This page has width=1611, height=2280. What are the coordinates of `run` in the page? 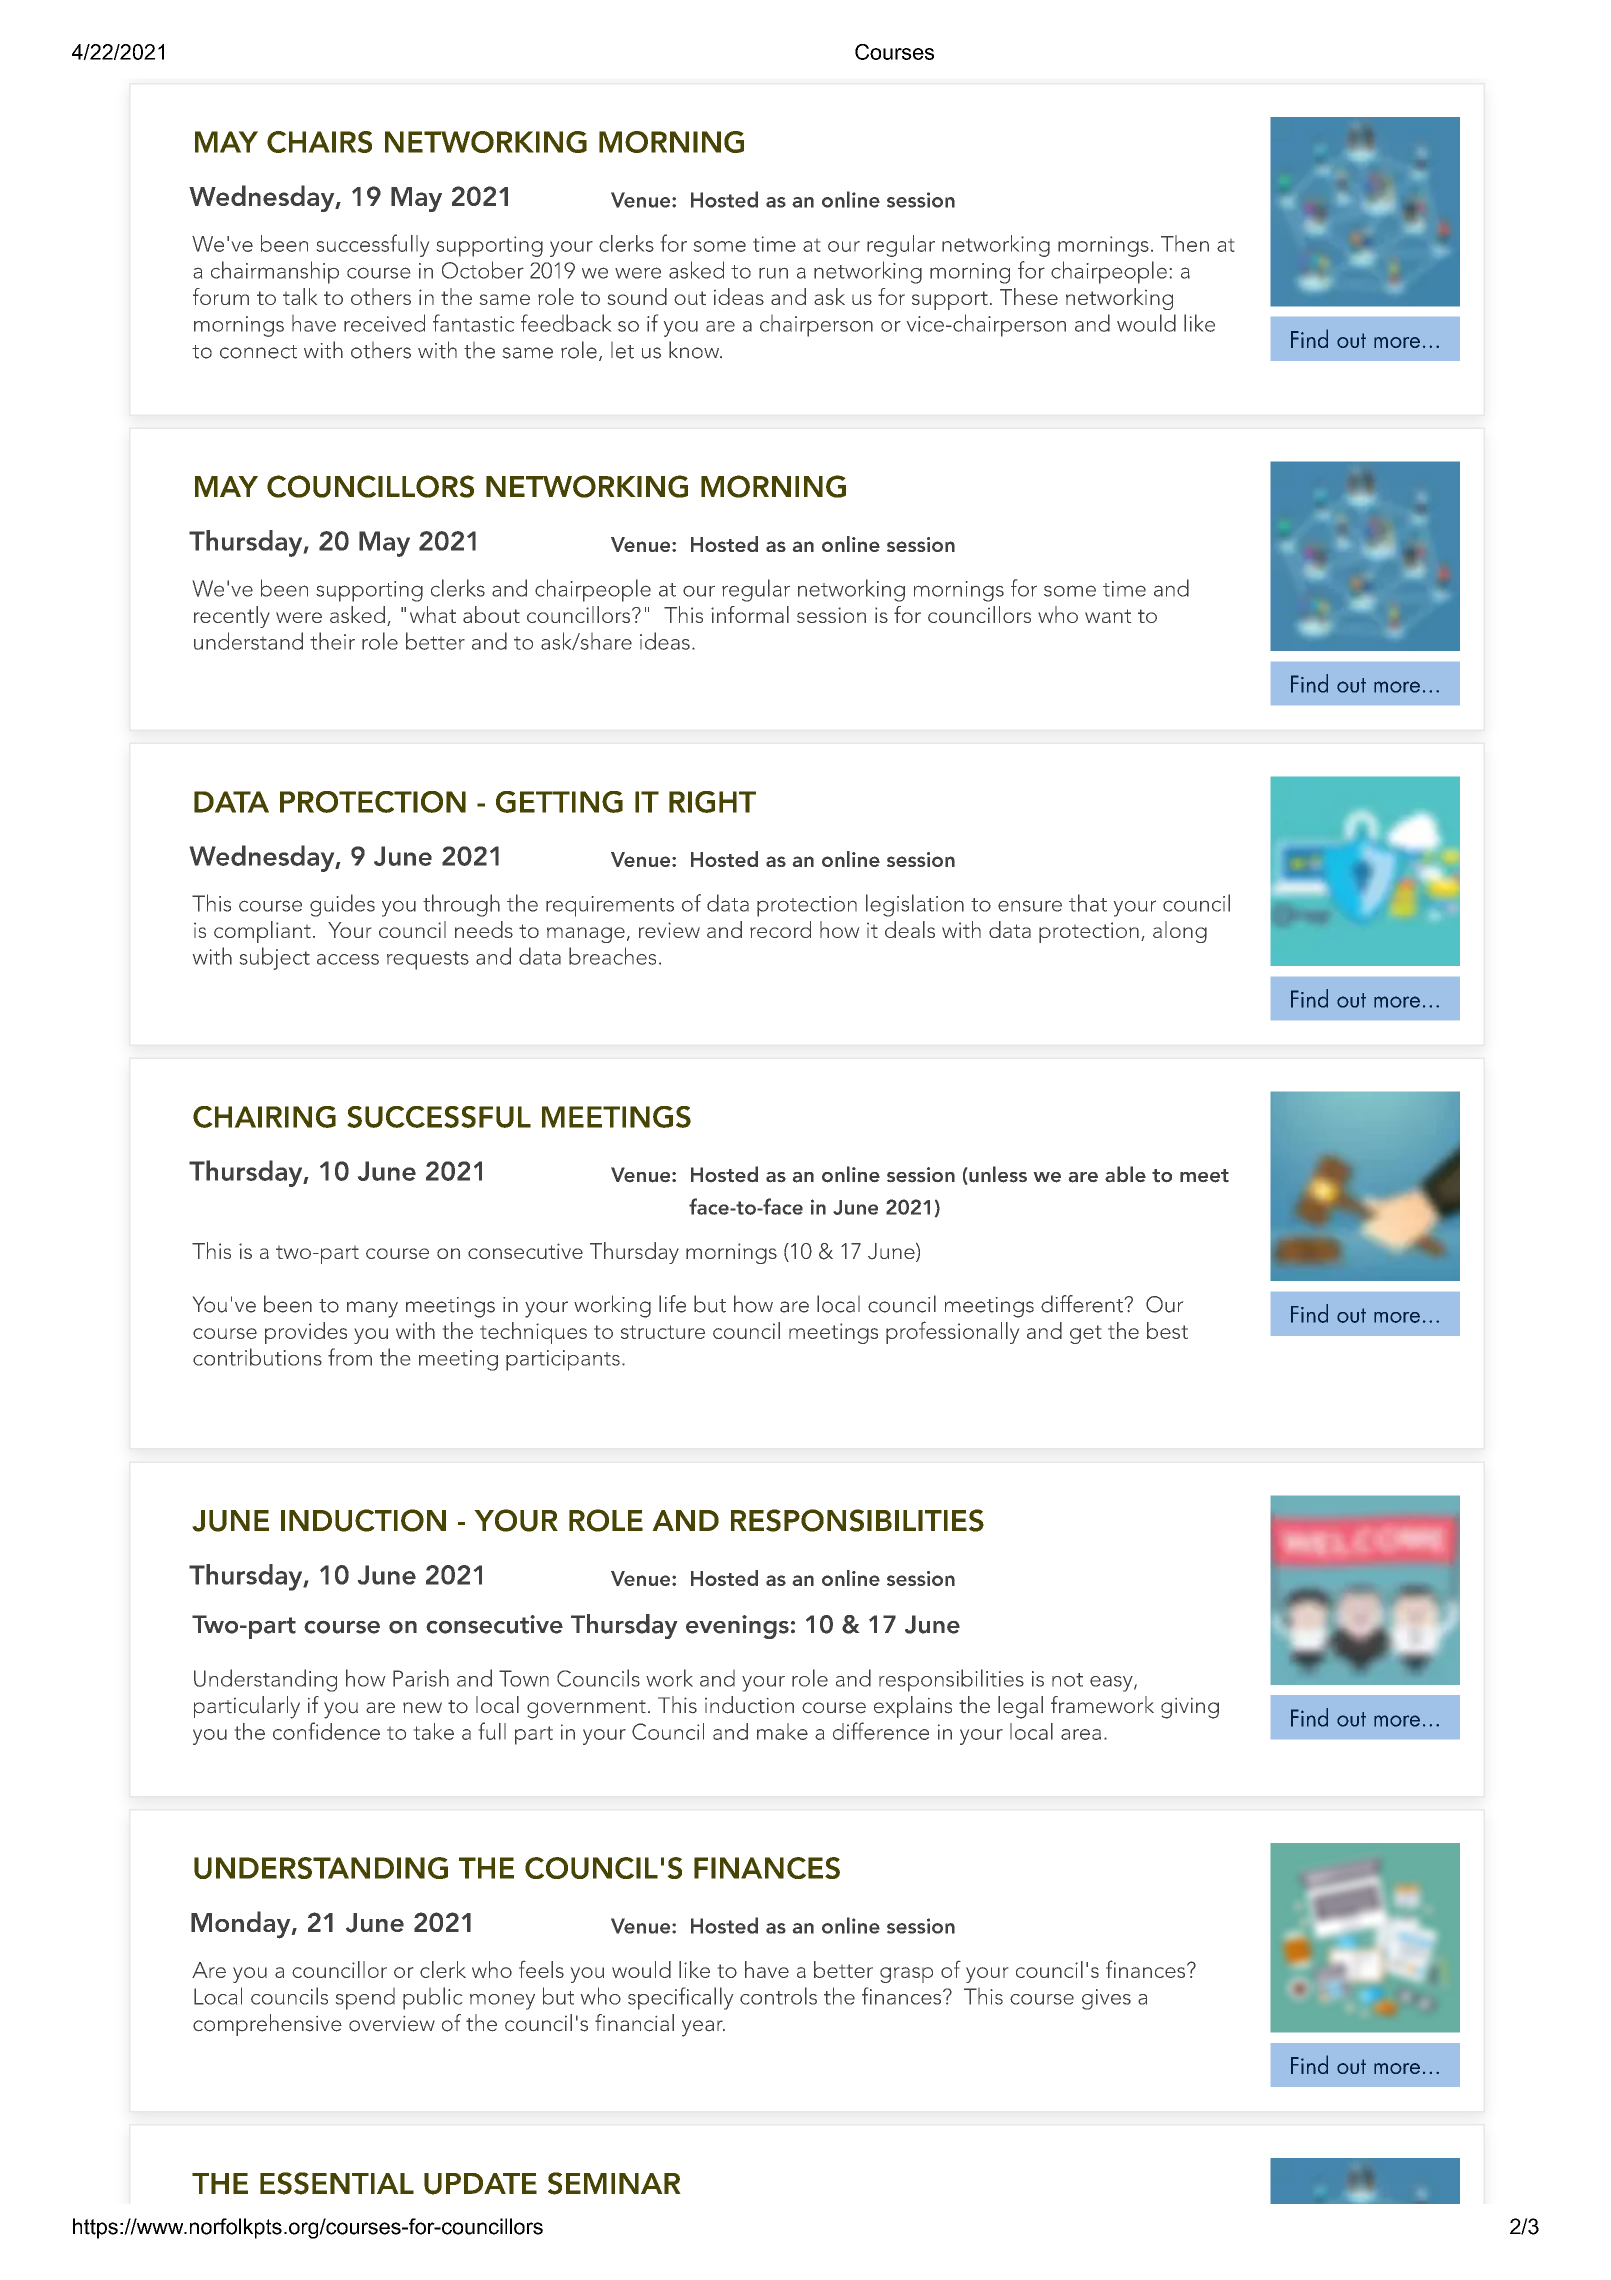 It's located at (773, 273).
